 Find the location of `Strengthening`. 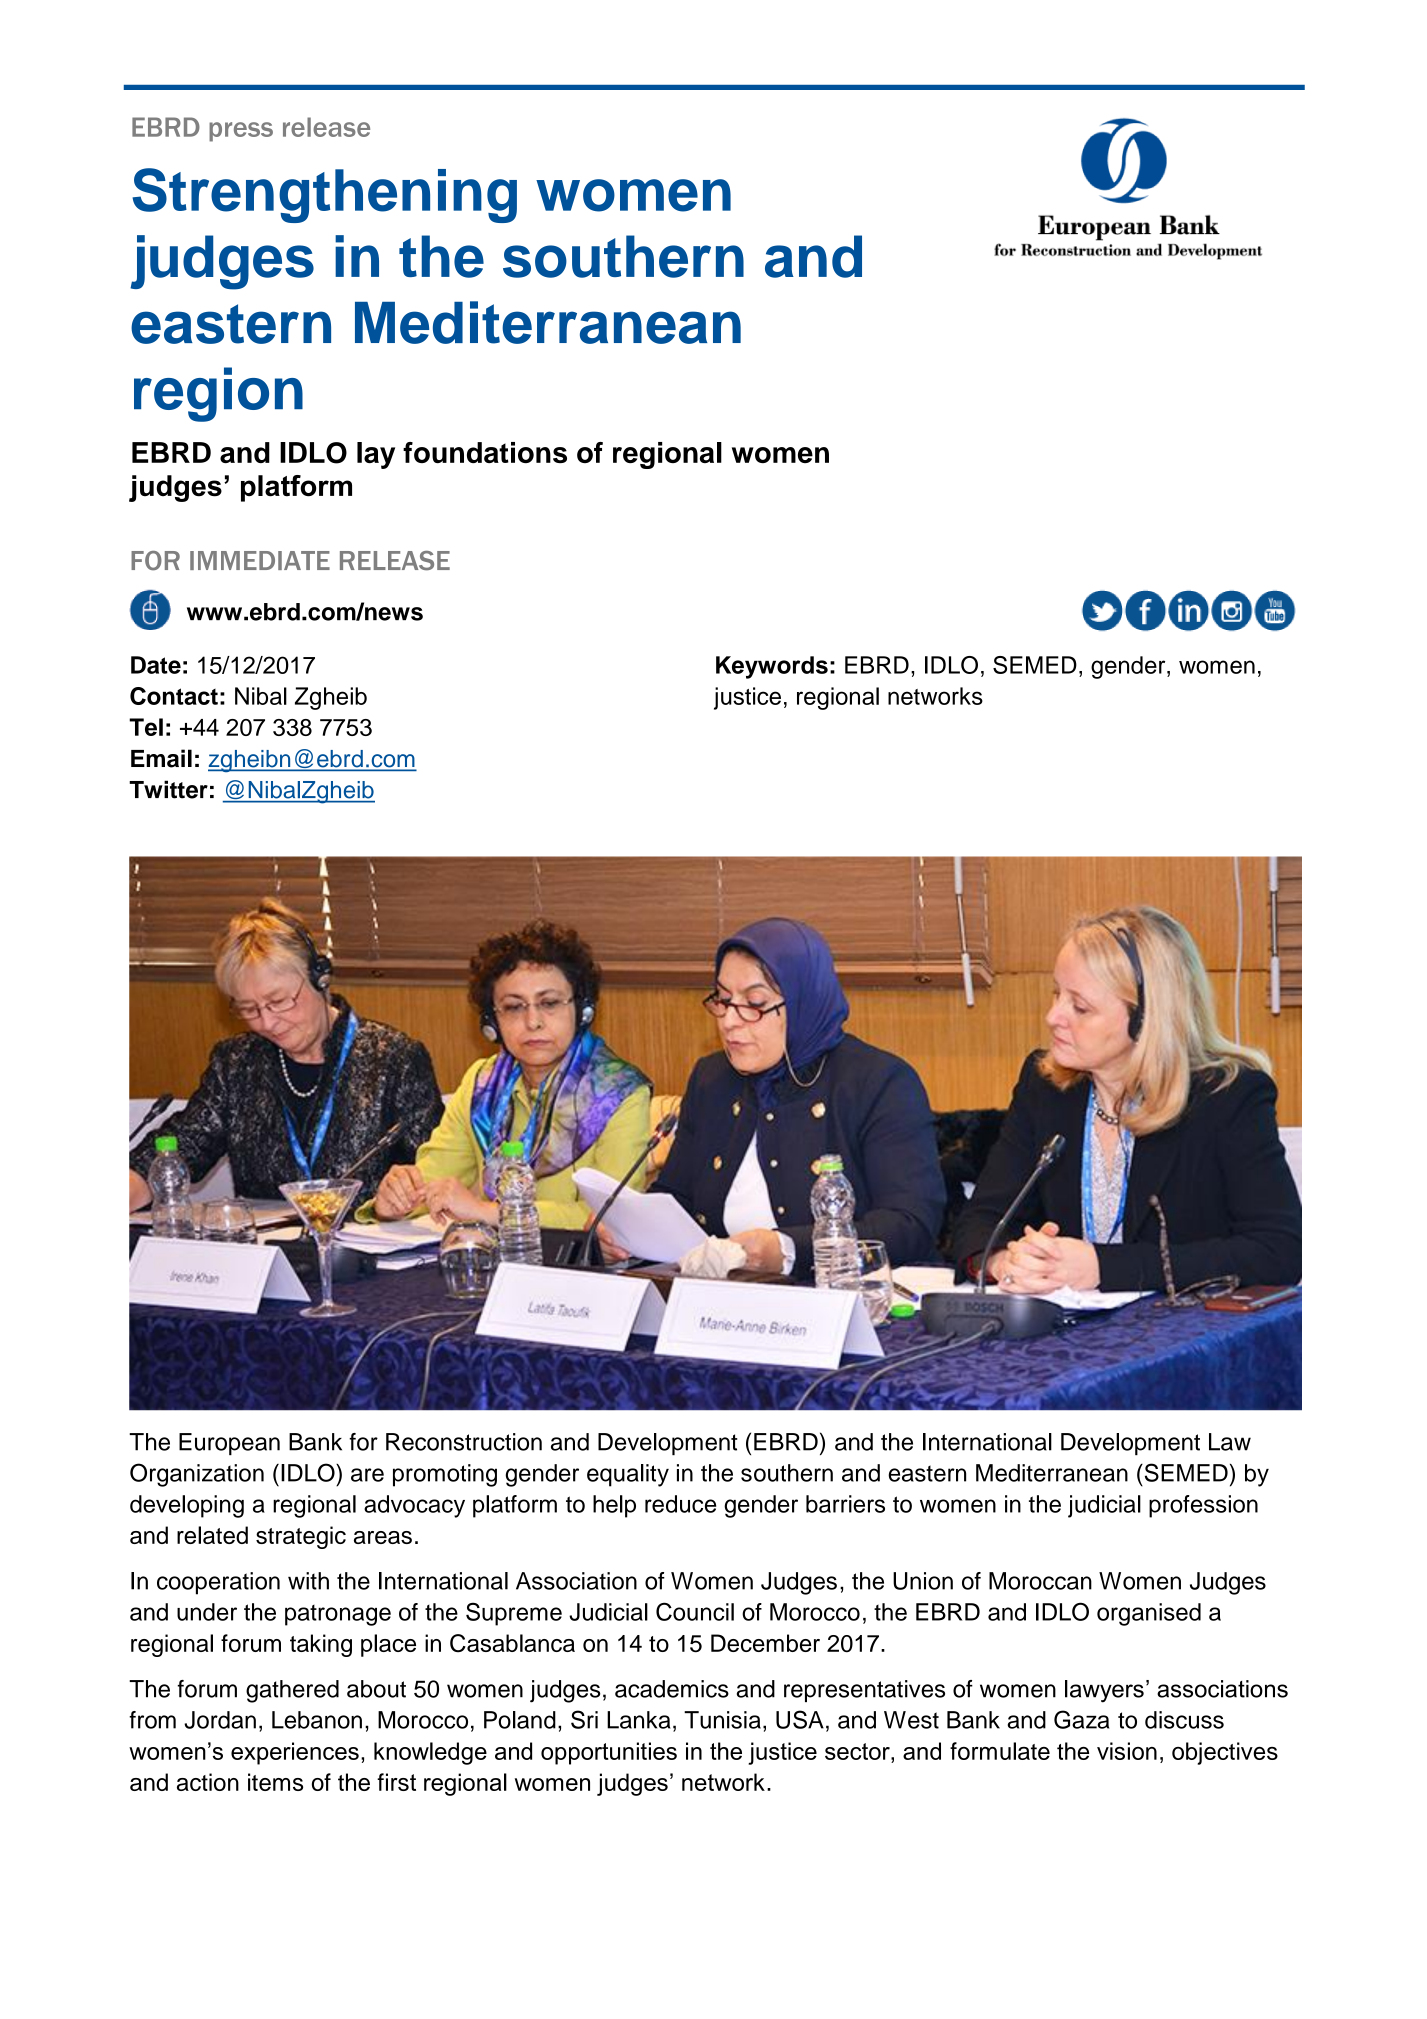

Strengthening is located at coordinates (324, 195).
